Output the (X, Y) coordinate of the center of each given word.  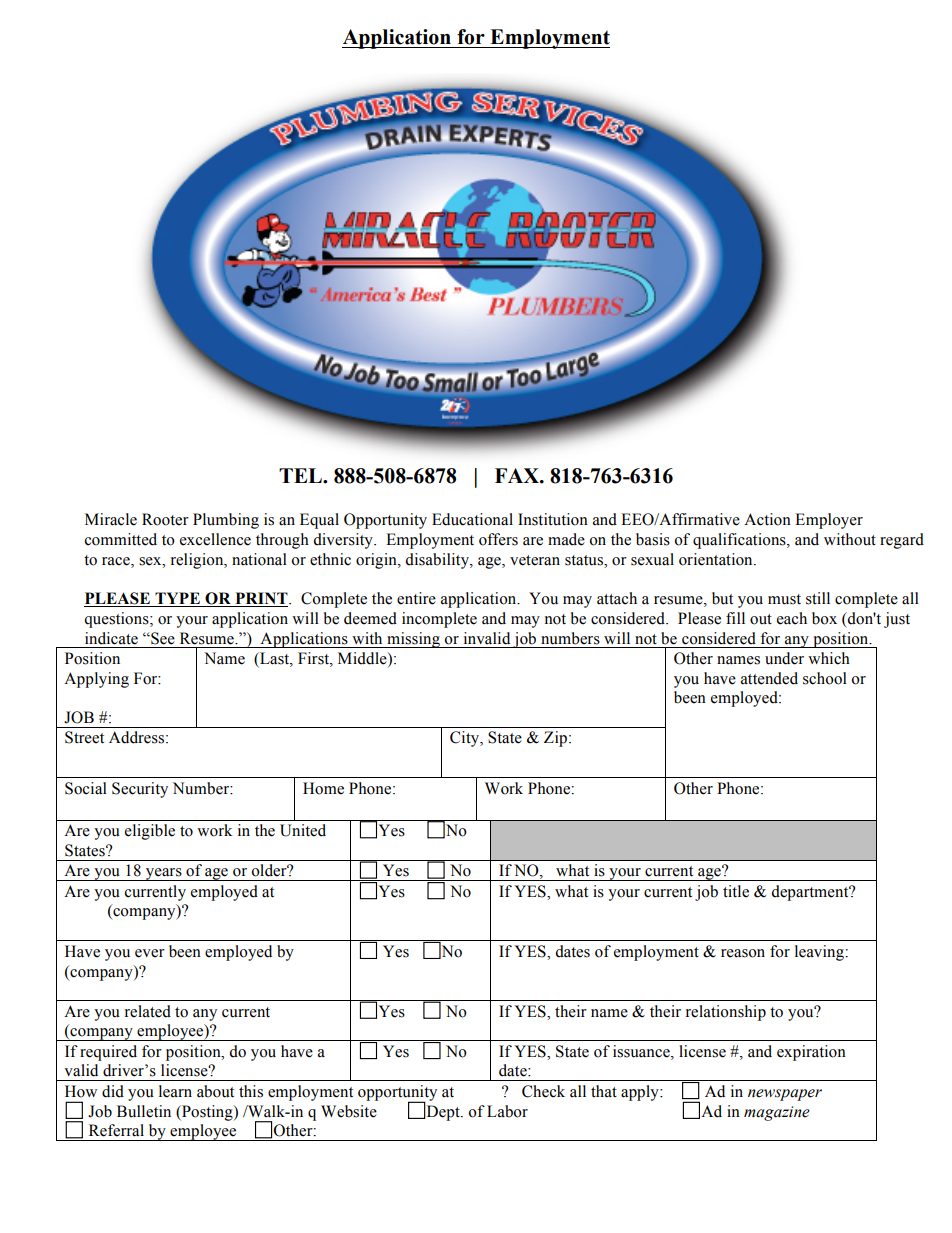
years (164, 874)
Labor (507, 1111)
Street (84, 737)
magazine (777, 1113)
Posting (207, 1113)
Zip (555, 739)
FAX (518, 475)
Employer (829, 521)
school (825, 678)
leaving (820, 953)
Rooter (165, 519)
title (736, 891)
